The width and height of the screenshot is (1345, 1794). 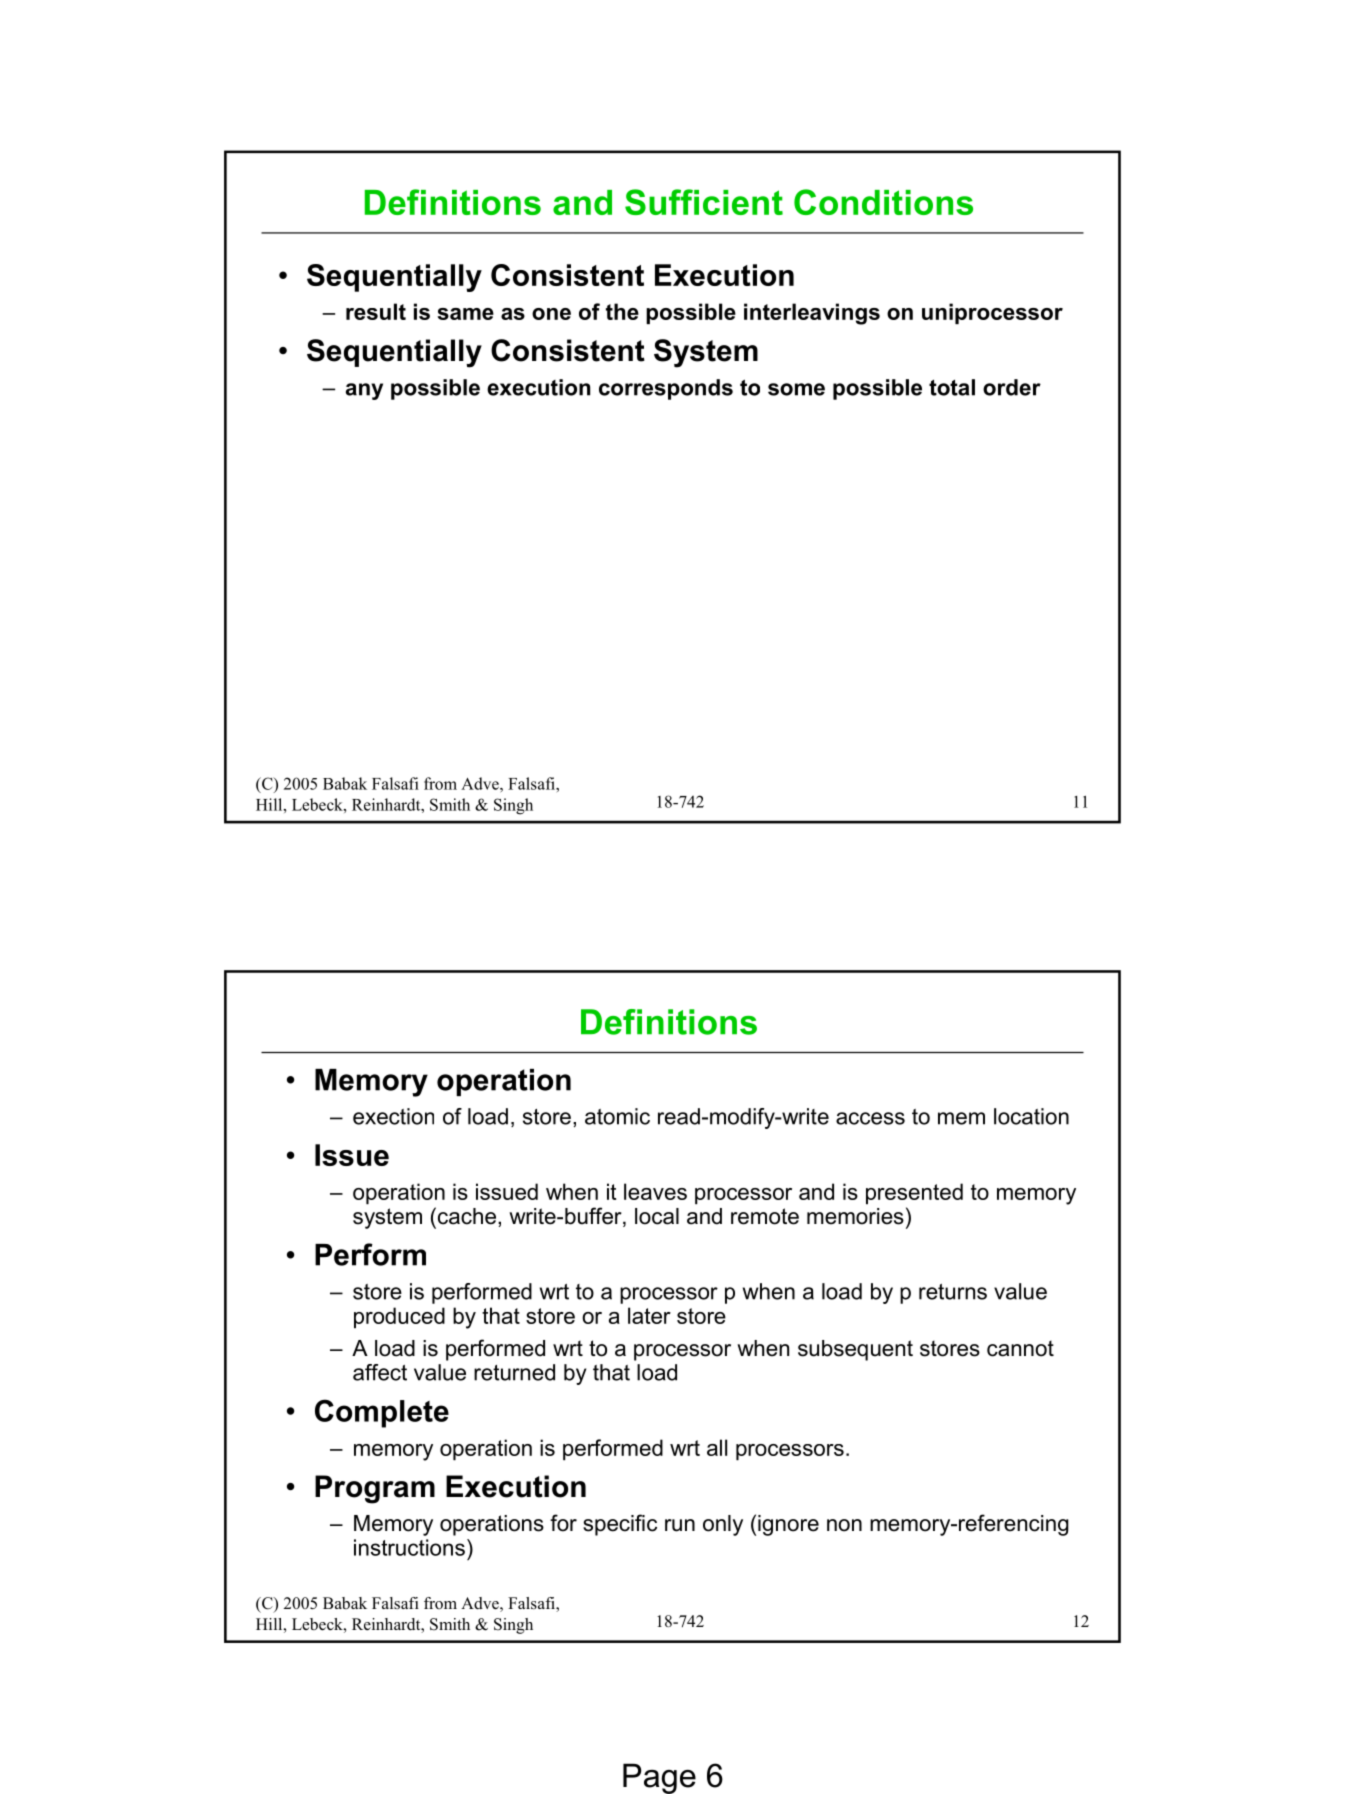 What do you see at coordinates (844, 1525) in the screenshot?
I see `non` at bounding box center [844, 1525].
